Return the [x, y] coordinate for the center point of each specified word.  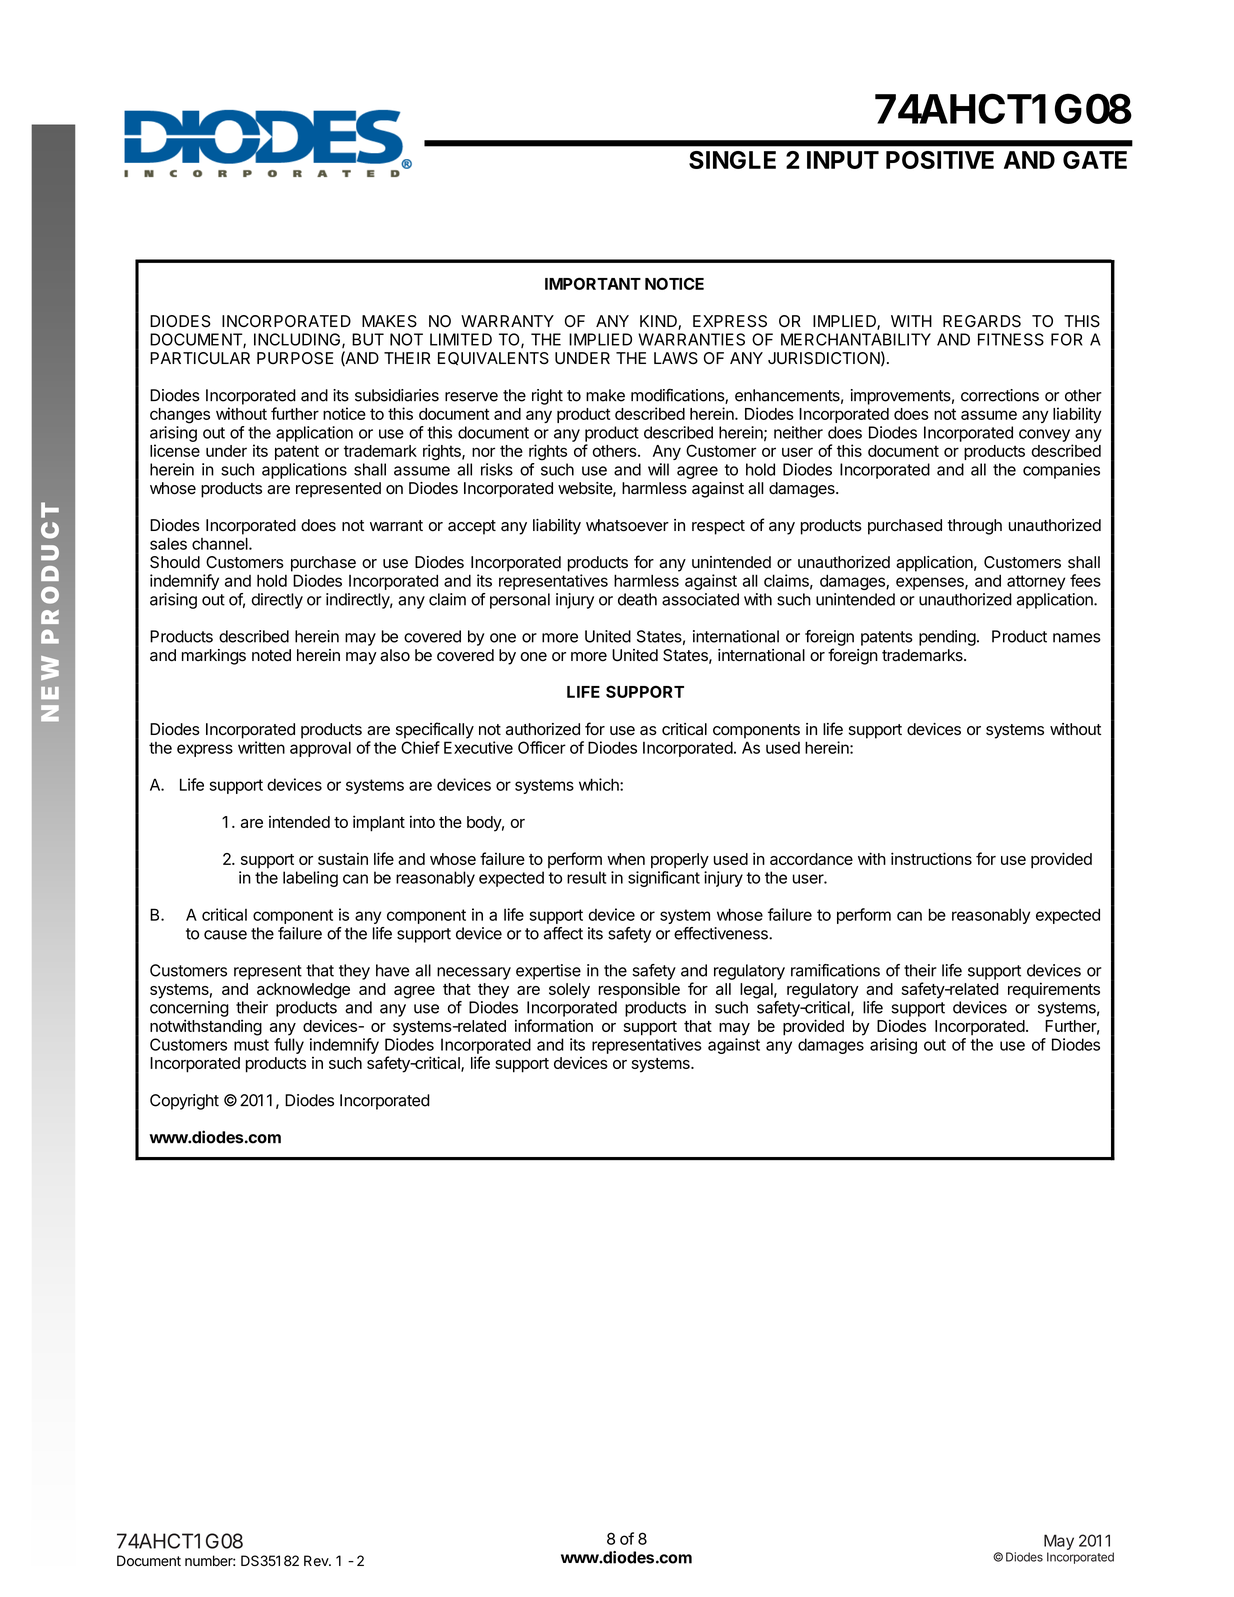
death [637, 599]
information [554, 1025]
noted [271, 655]
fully [289, 1046]
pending [947, 638]
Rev [317, 1561]
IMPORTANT [593, 283]
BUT [368, 339]
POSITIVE [940, 160]
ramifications [835, 970]
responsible [639, 990]
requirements [1054, 990]
